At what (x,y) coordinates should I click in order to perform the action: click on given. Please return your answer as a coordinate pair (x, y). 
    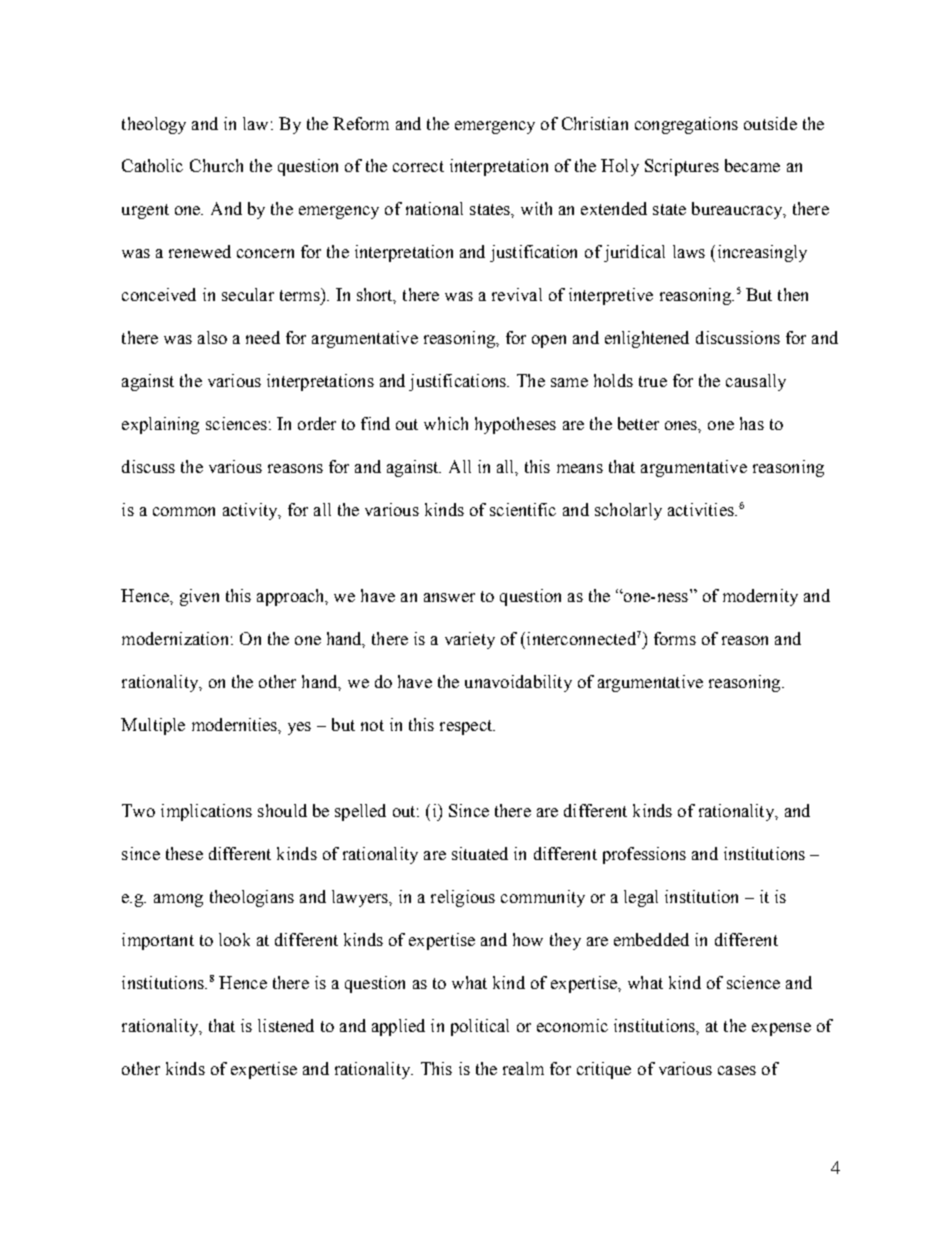
    Looking at the image, I should click on (199, 597).
